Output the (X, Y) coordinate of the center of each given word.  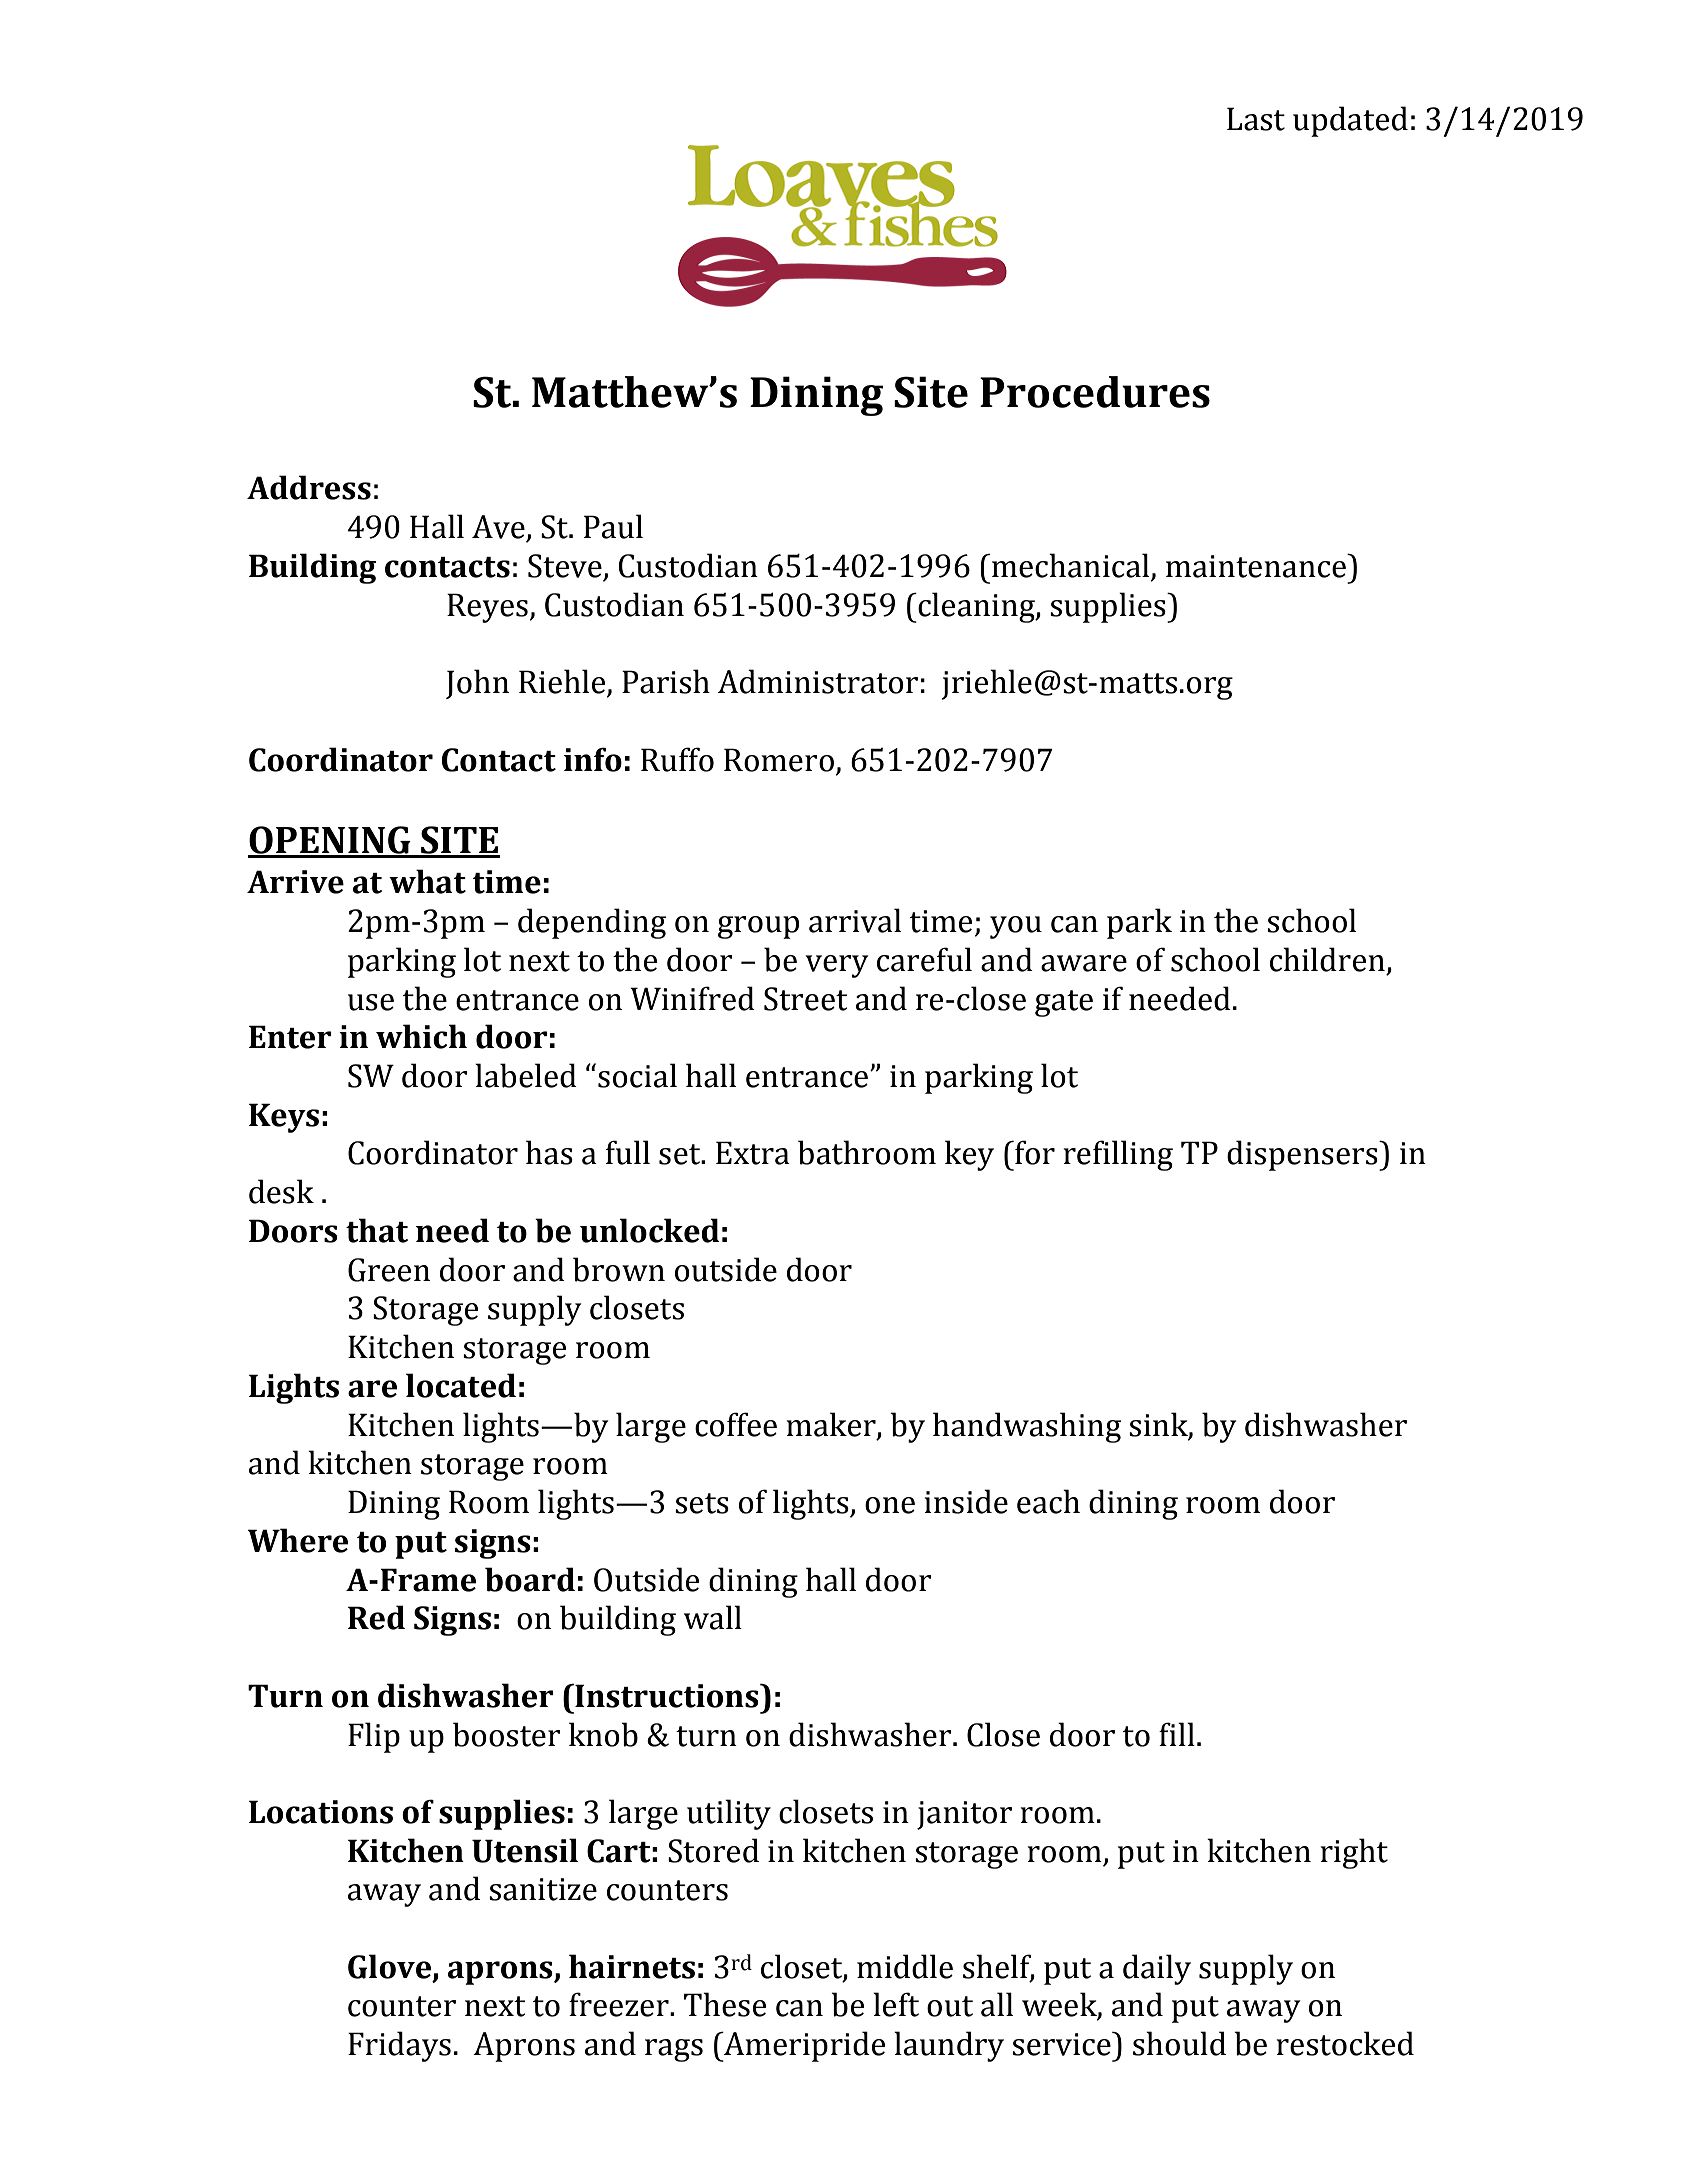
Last (1256, 119)
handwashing (1027, 1427)
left (896, 2004)
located (461, 1385)
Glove (391, 1967)
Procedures (1095, 392)
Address (309, 487)
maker (832, 1425)
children (1327, 959)
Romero (779, 760)
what (427, 881)
